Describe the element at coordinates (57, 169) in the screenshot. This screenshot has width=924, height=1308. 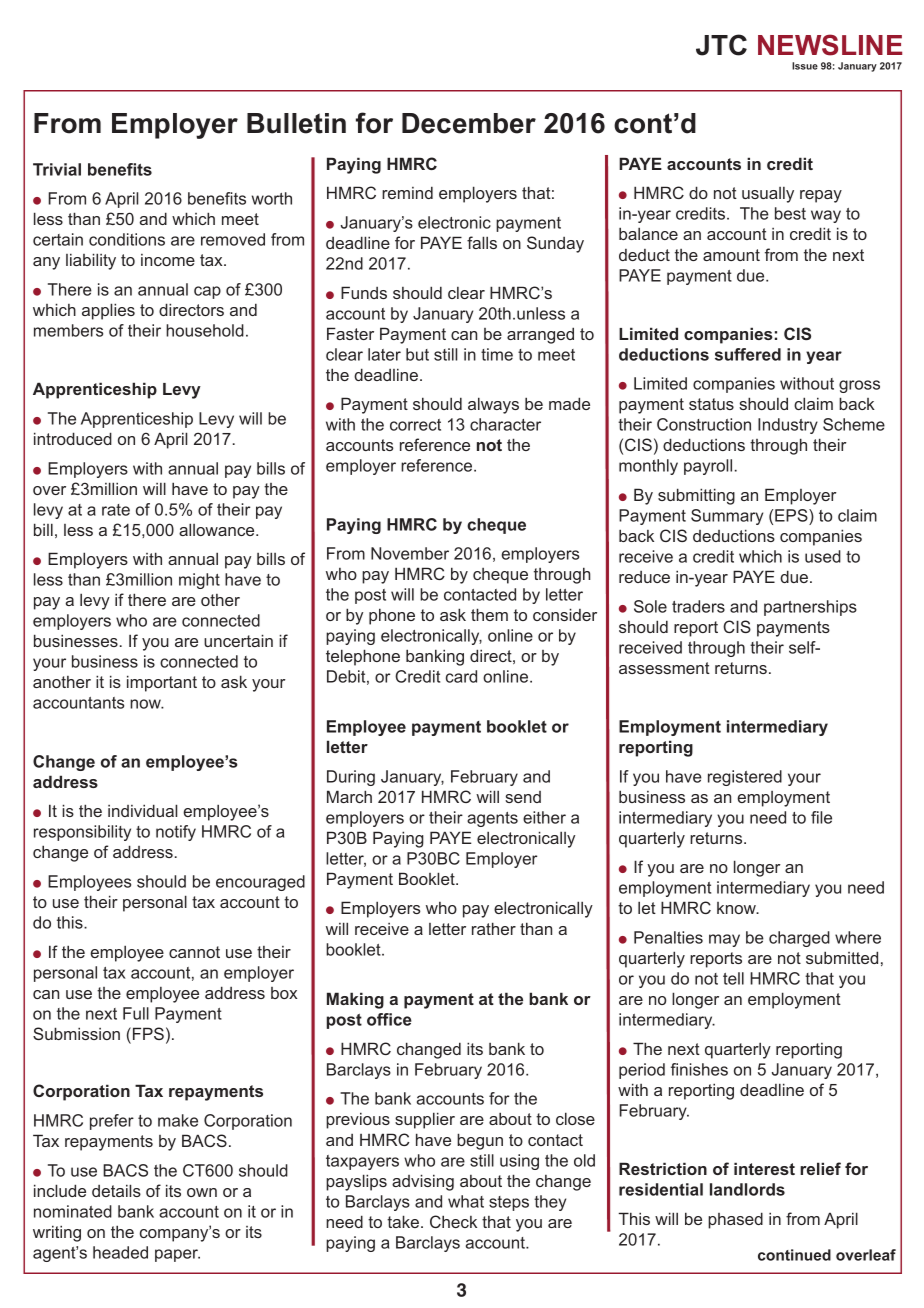
I see `Trivial` at that location.
